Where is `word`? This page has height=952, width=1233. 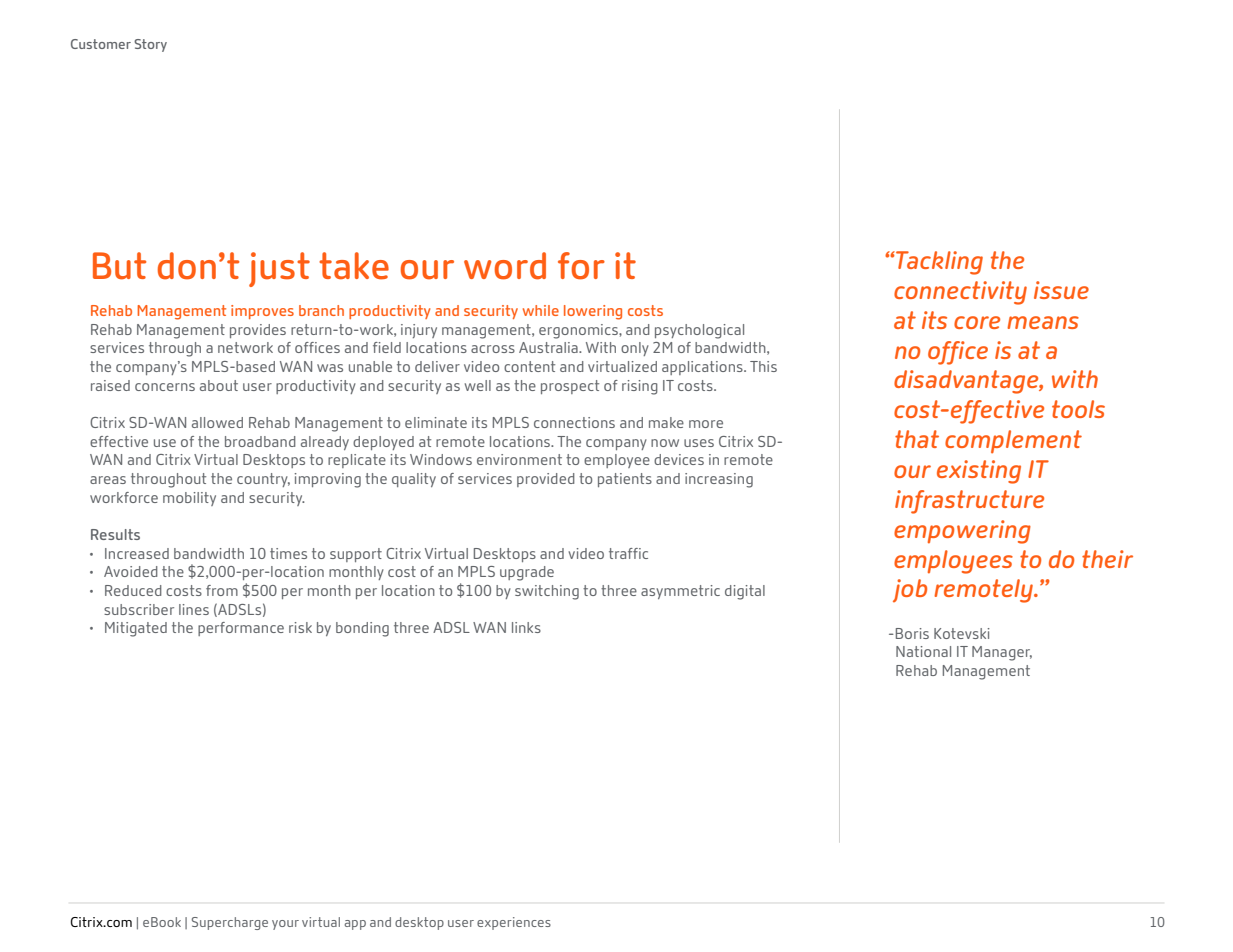
word is located at coordinates (505, 266).
